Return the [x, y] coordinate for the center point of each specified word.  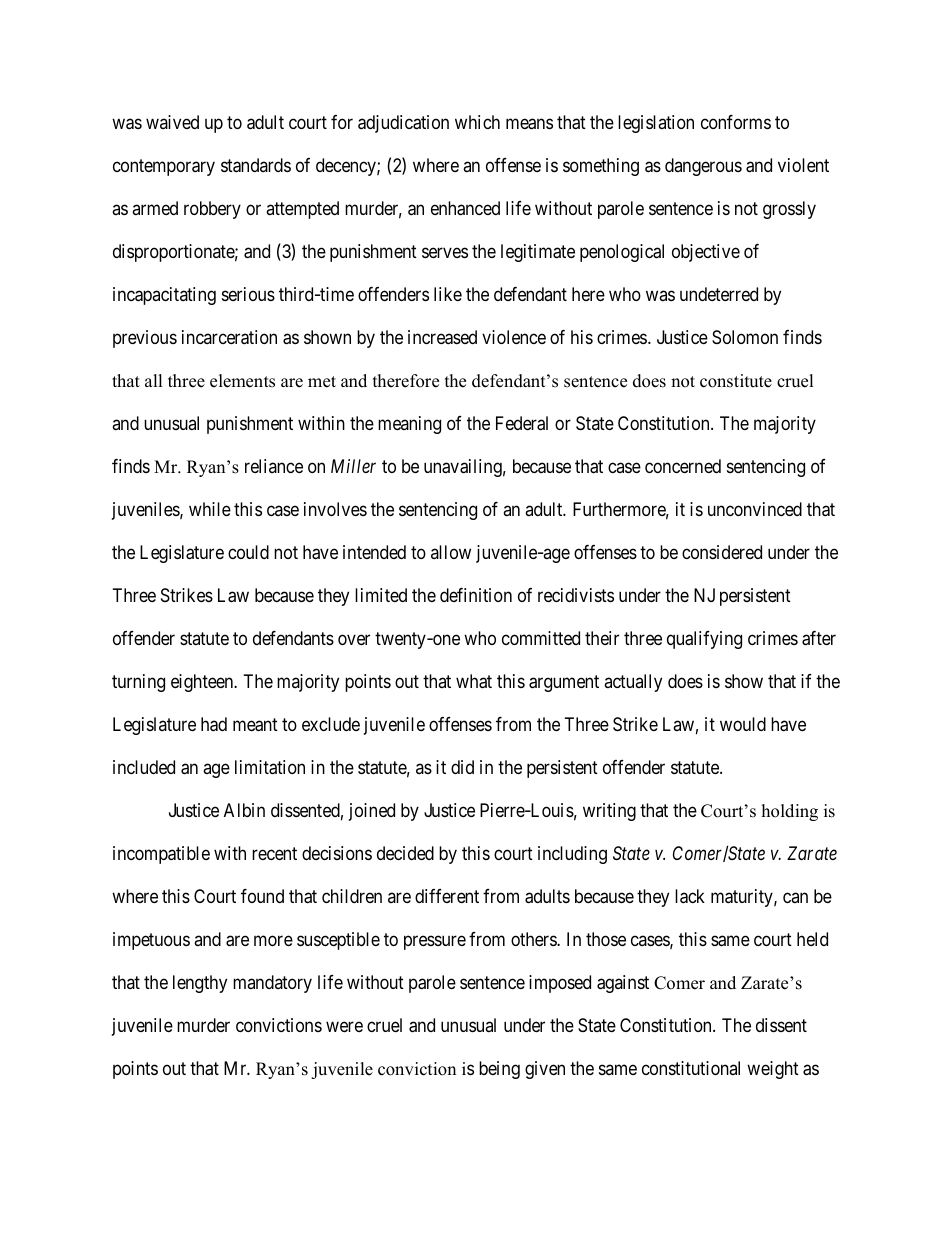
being [499, 1070]
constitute [736, 381]
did [462, 767]
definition [476, 595]
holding [790, 812]
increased [442, 337]
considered [722, 552]
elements [242, 381]
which [477, 122]
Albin [244, 810]
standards [256, 165]
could [248, 552]
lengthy [200, 984]
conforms [736, 122]
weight [773, 1070]
